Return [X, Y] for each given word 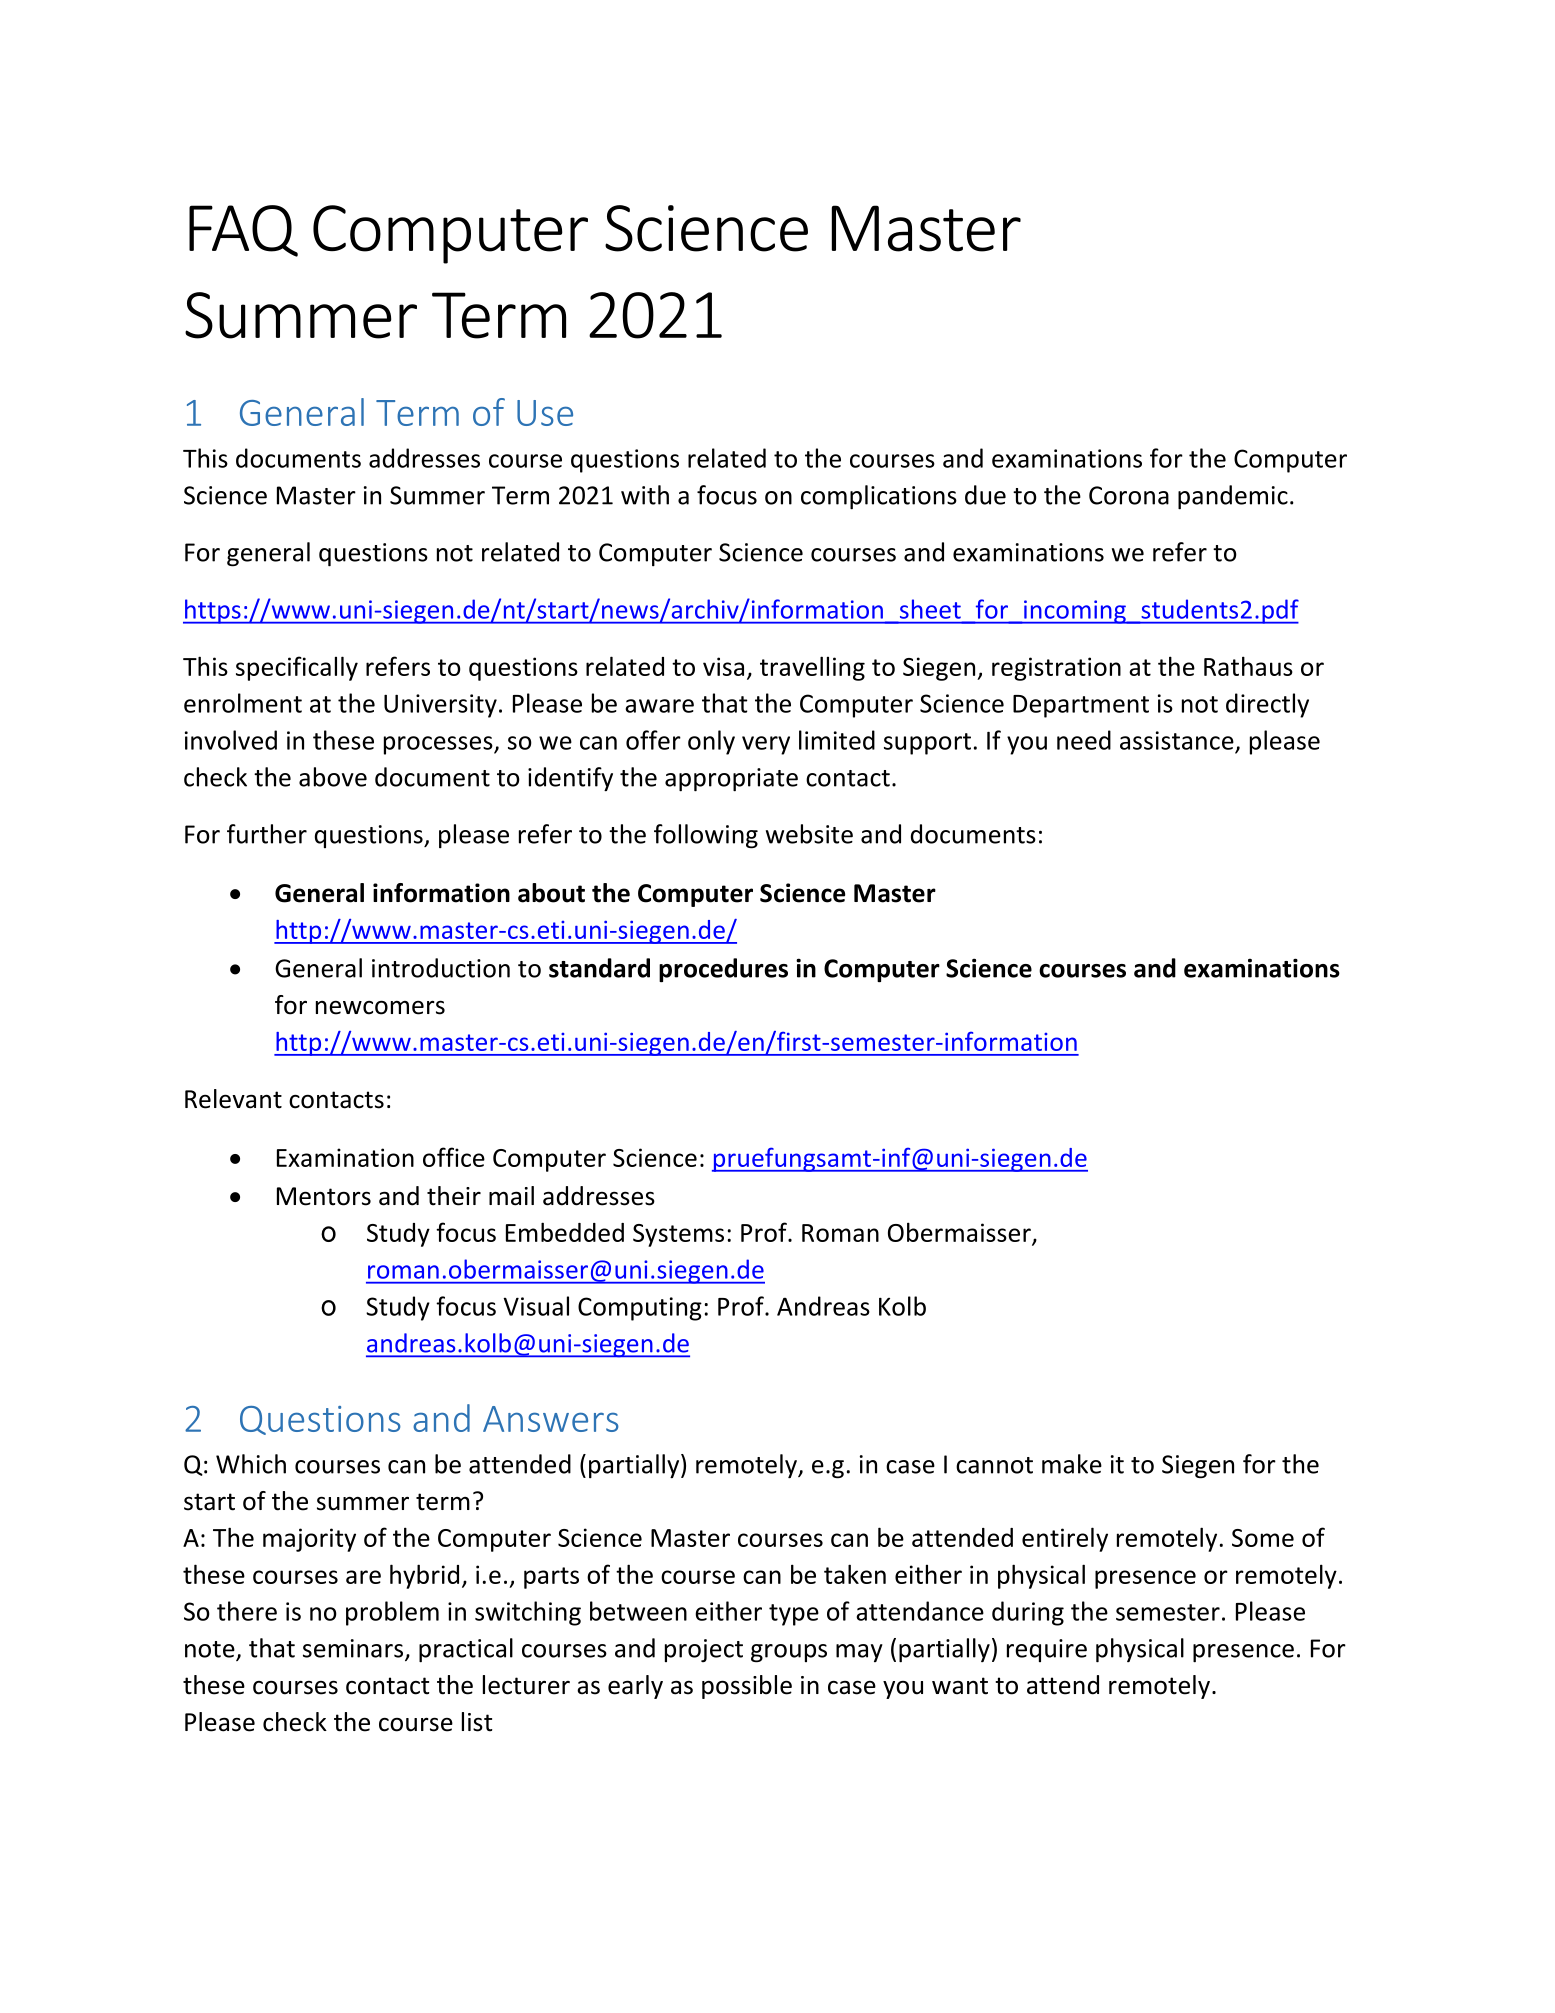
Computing [640, 1309]
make [1072, 1464]
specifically [297, 668]
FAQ [243, 231]
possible [747, 1687]
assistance [1177, 740]
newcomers [380, 1007]
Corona [1129, 495]
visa [723, 666]
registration [1056, 669]
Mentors [324, 1196]
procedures [723, 970]
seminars [354, 1649]
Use [545, 413]
